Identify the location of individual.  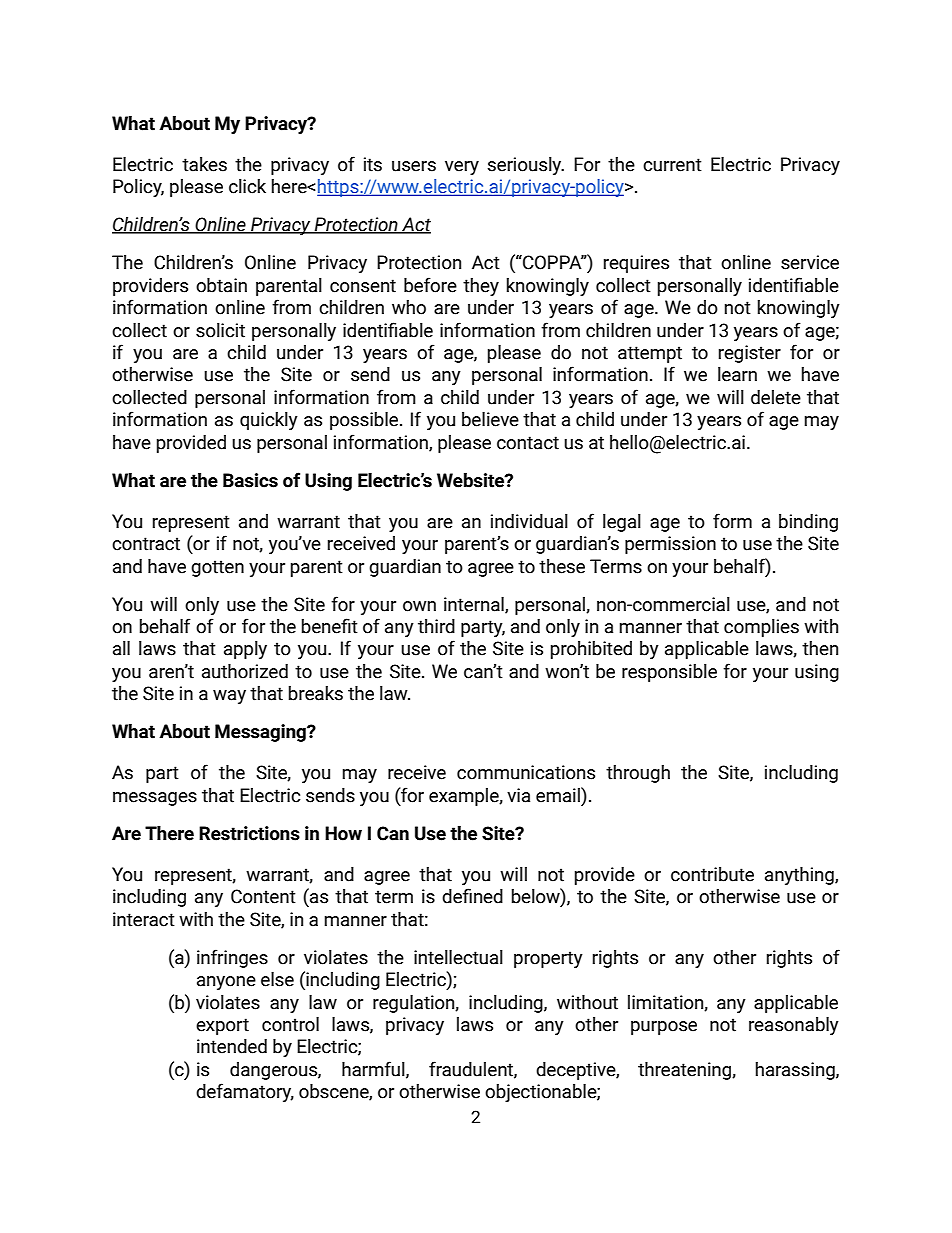
(529, 521).
